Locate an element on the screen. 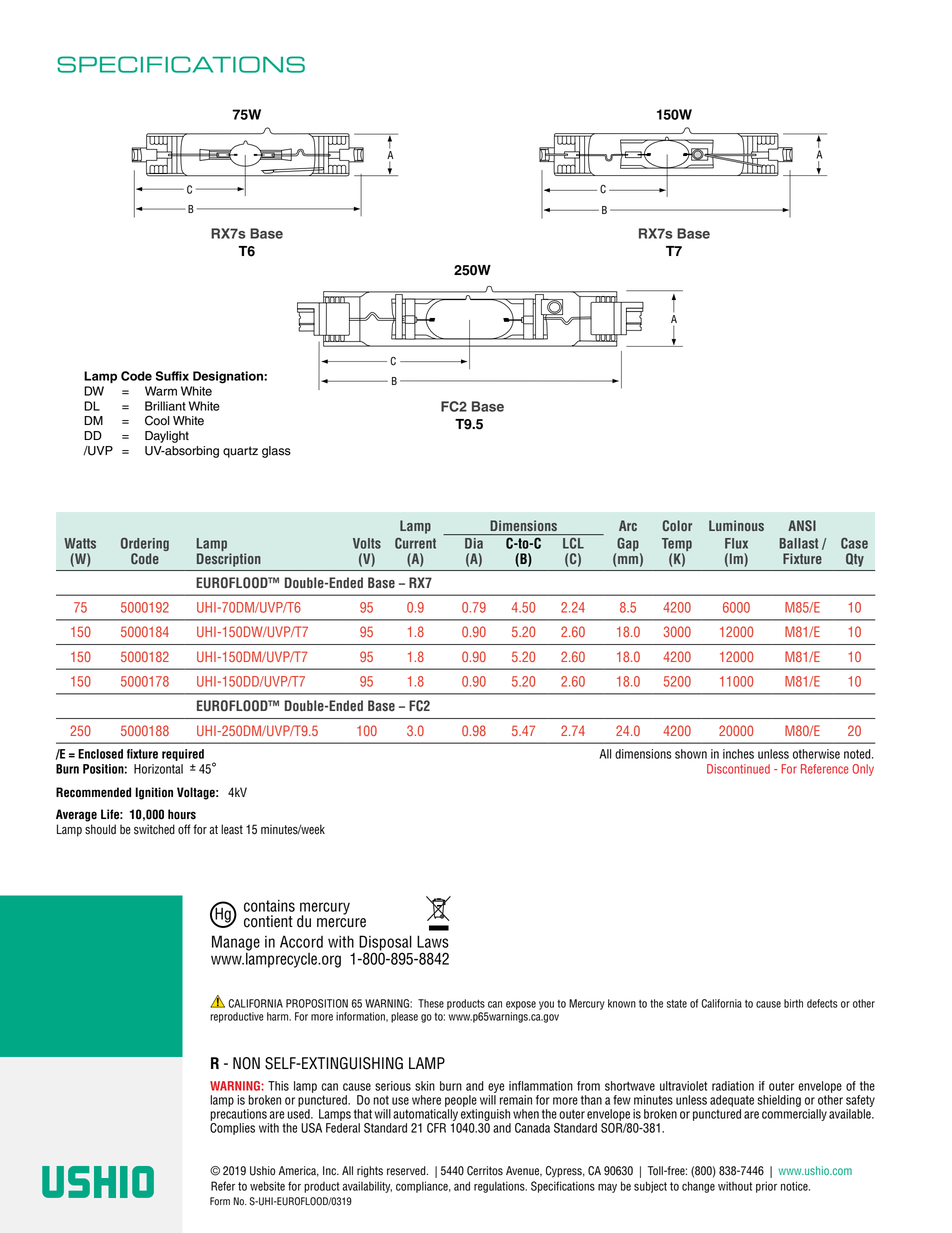 The image size is (952, 1233). inches is located at coordinates (738, 754).
